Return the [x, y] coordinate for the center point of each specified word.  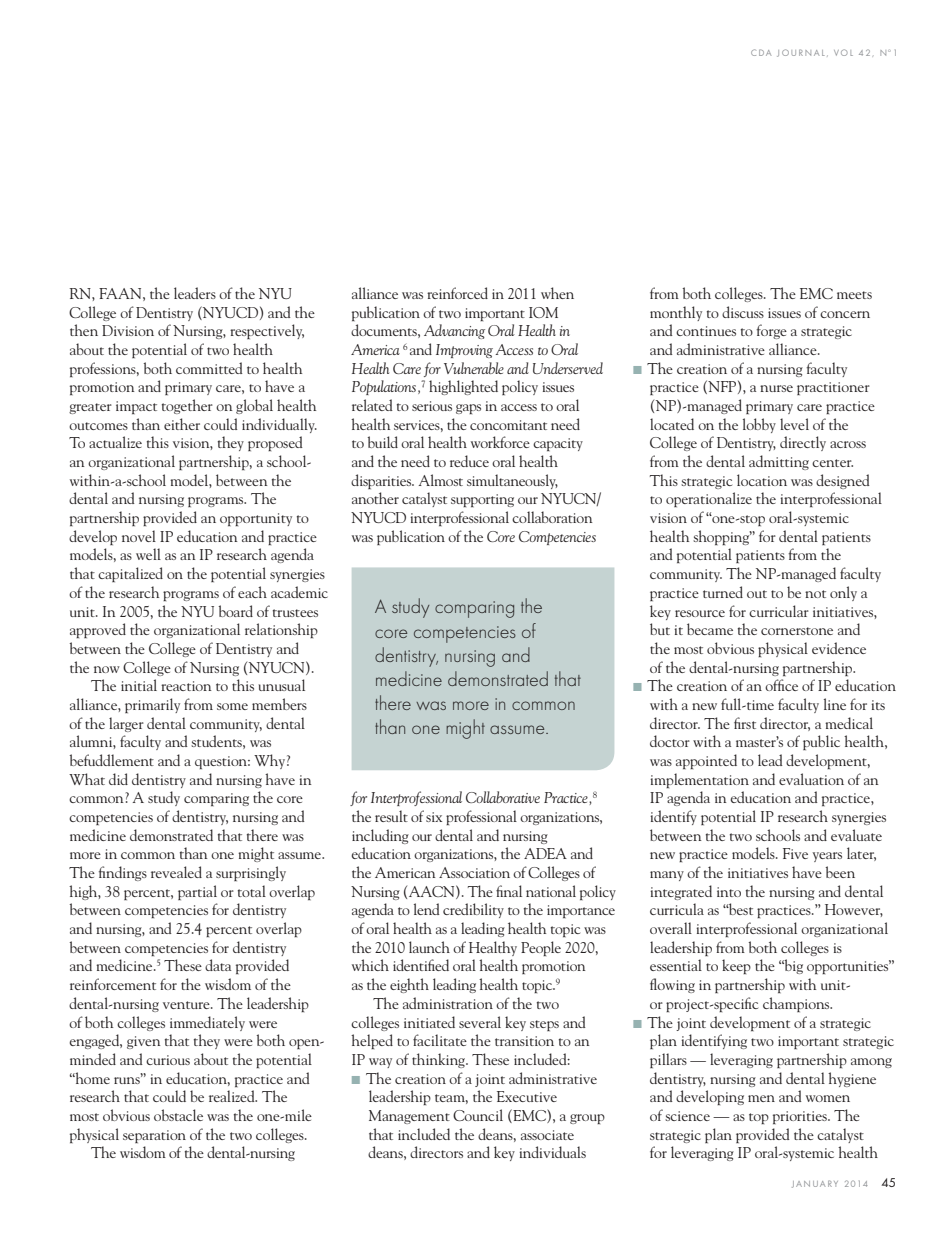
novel [139, 536]
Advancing [454, 331]
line [835, 704]
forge [771, 331]
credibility [473, 910]
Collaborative [503, 797]
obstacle [178, 1115]
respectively [267, 331]
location [762, 480]
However [854, 910]
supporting [482, 500]
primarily [152, 705]
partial [197, 892]
